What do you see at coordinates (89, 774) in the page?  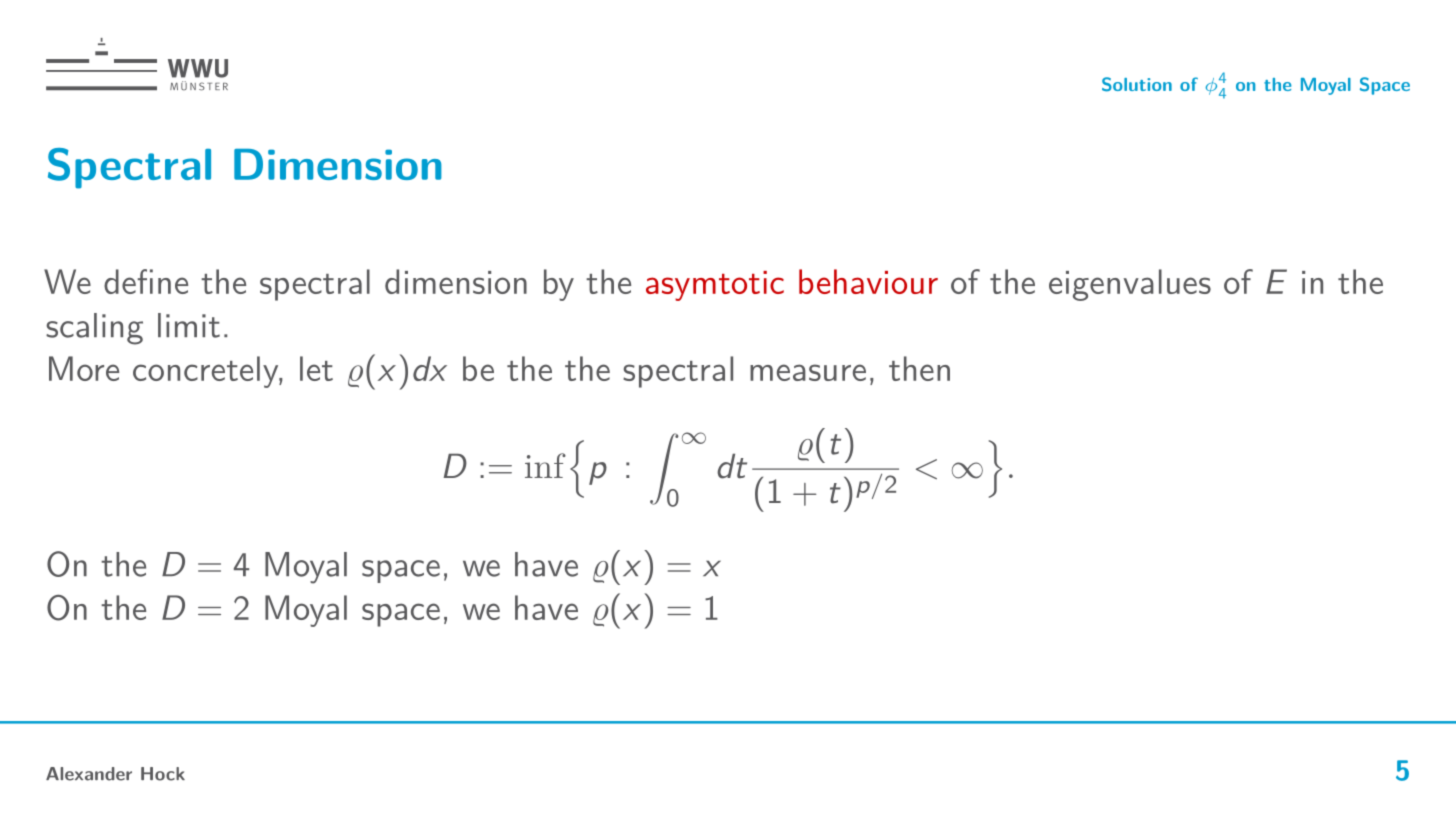 I see `Alexander` at bounding box center [89, 774].
